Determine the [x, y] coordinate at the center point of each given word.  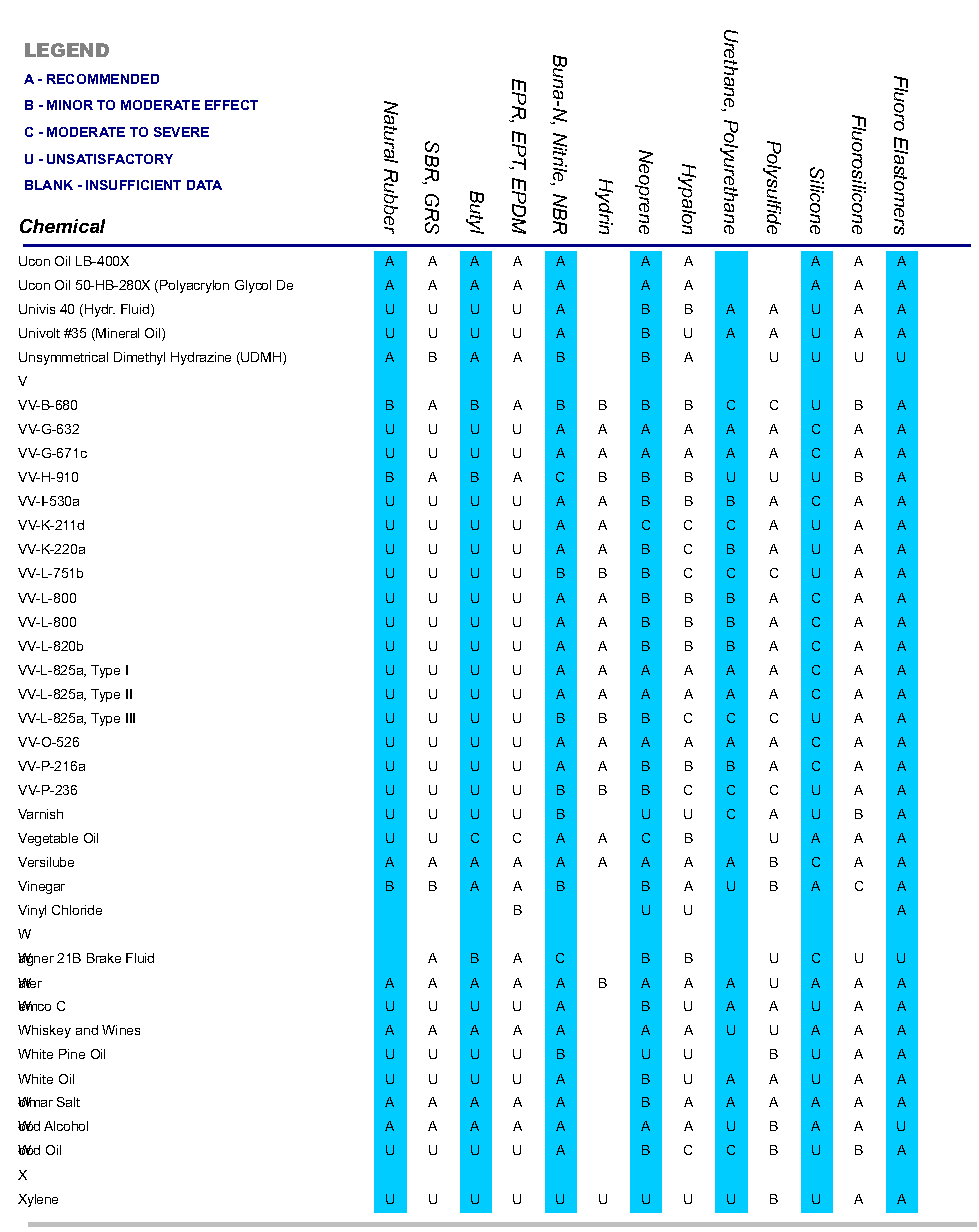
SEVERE [181, 132]
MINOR [70, 105]
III [130, 718]
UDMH [262, 358]
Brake [104, 958]
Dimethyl [139, 358]
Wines [121, 1030]
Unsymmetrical [63, 358]
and [87, 1030]
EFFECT [231, 105]
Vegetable [48, 839]
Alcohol [66, 1126]
